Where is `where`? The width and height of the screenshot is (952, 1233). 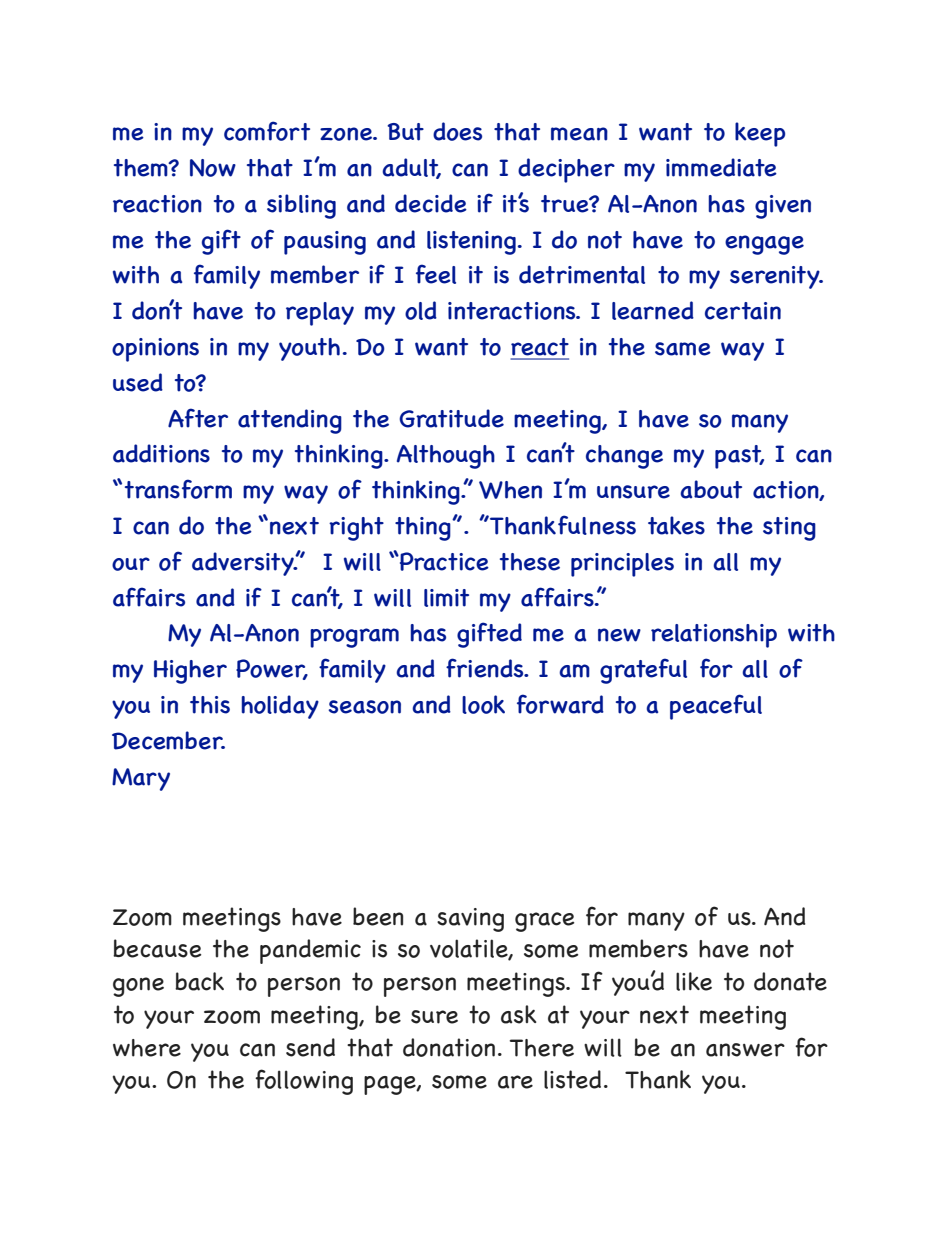
where is located at coordinates (147, 1048).
